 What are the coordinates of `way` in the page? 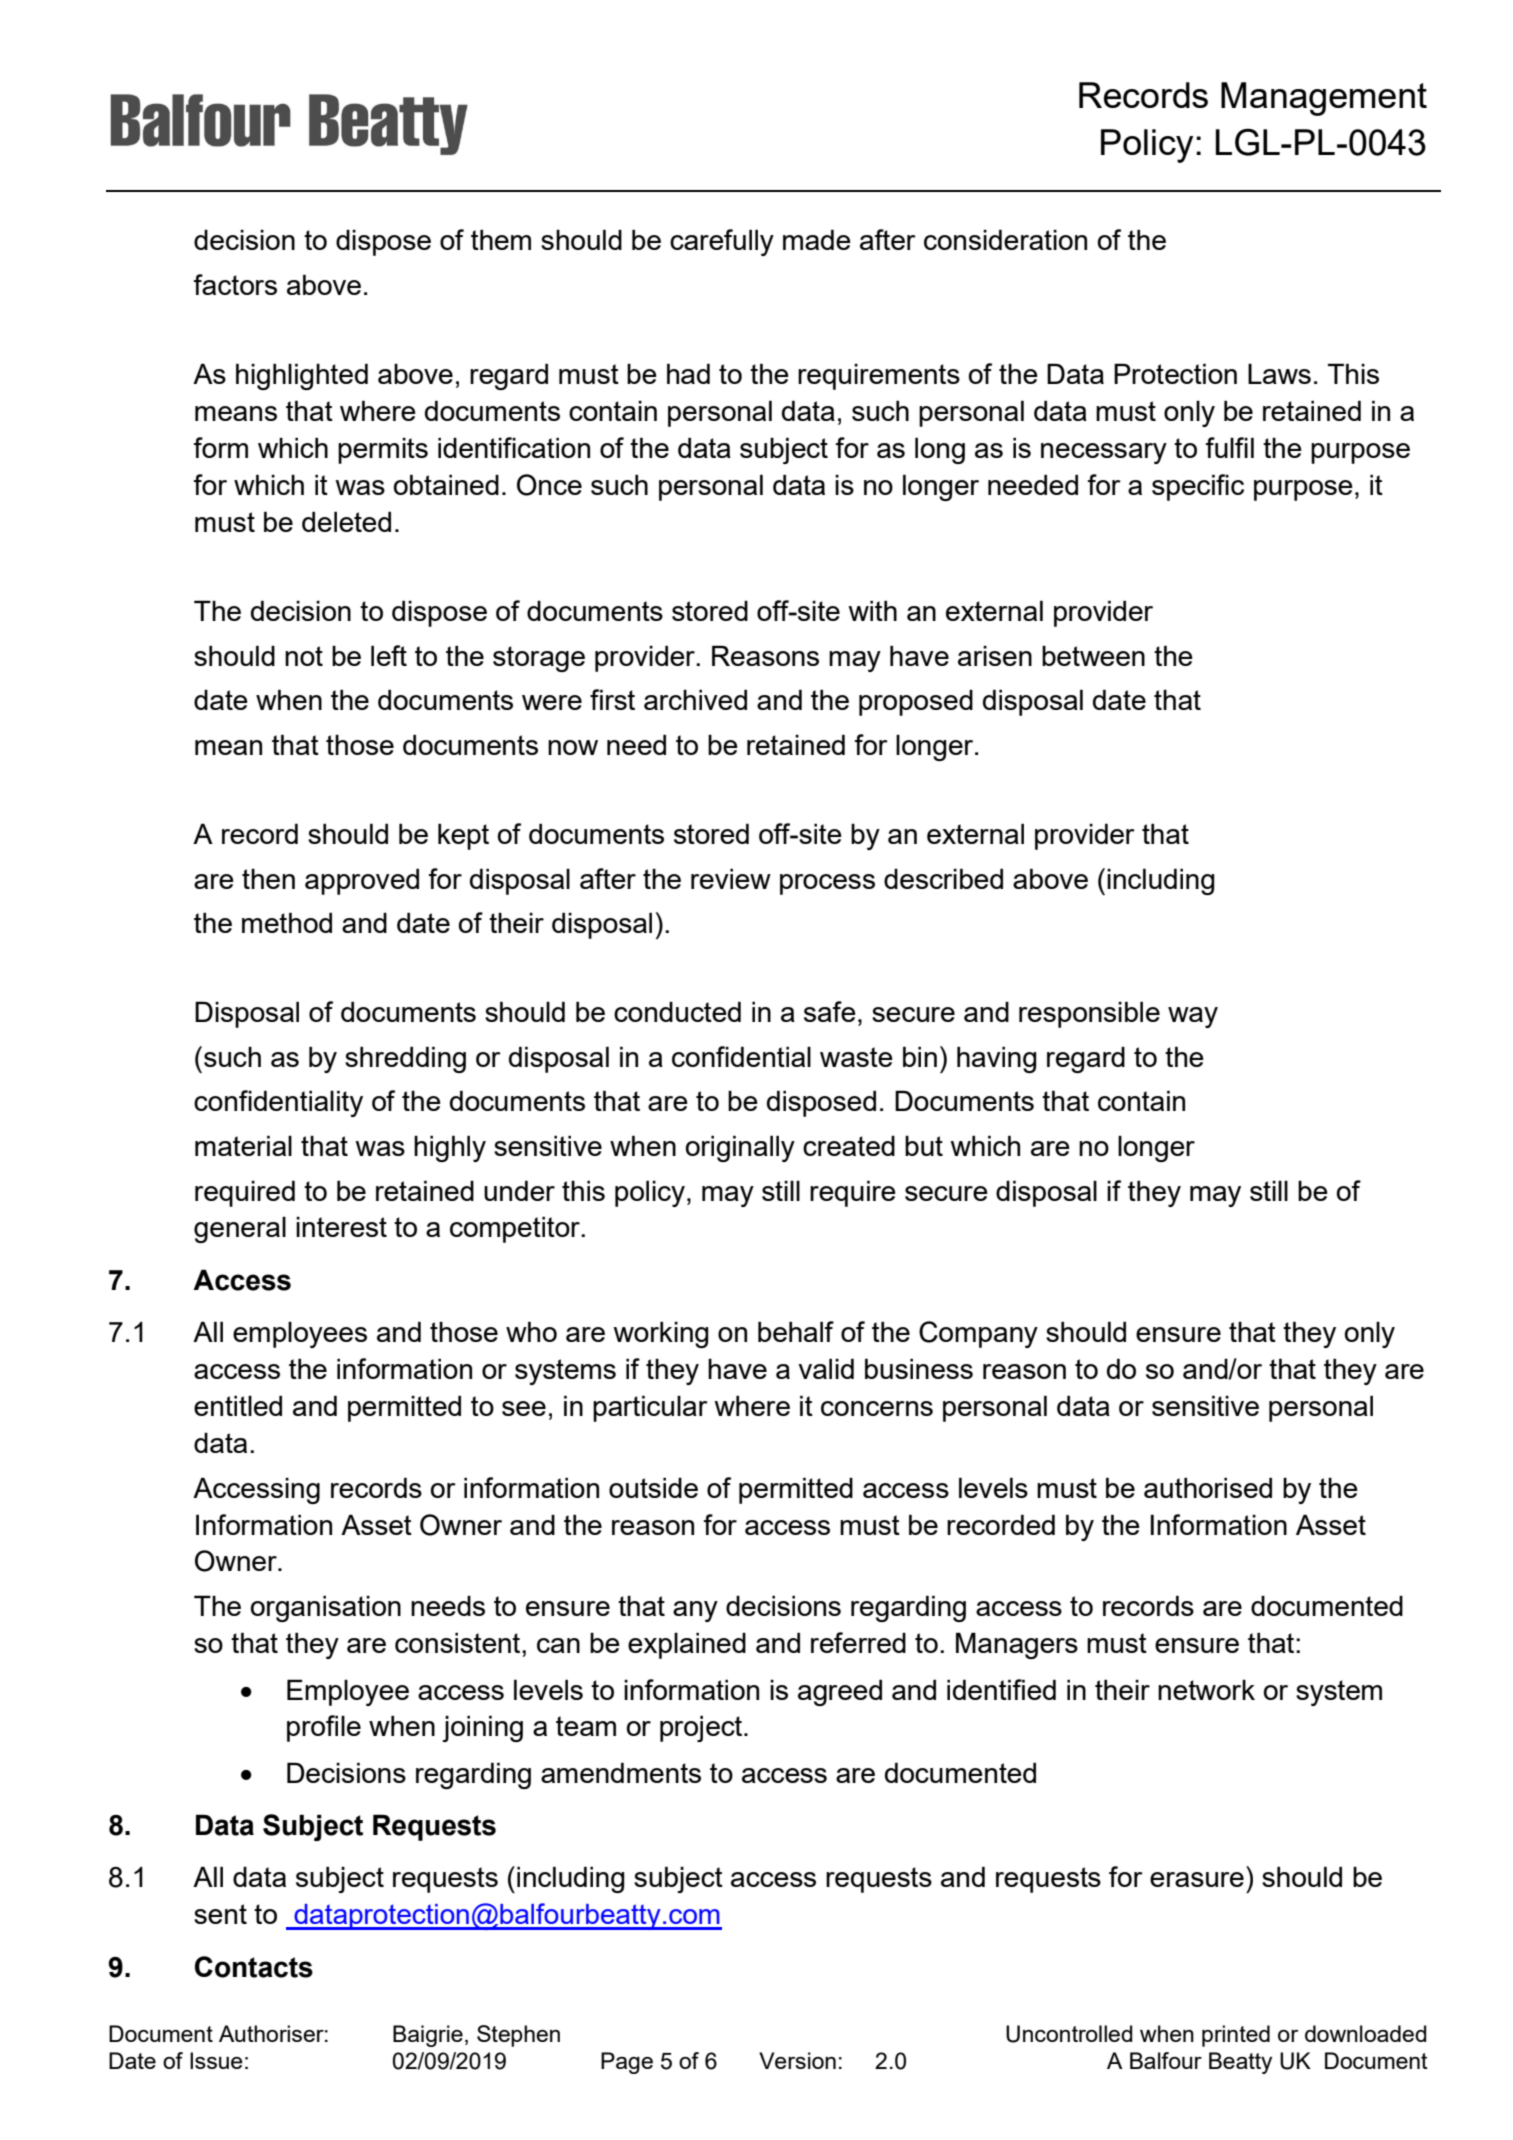 It's located at (1193, 1017).
